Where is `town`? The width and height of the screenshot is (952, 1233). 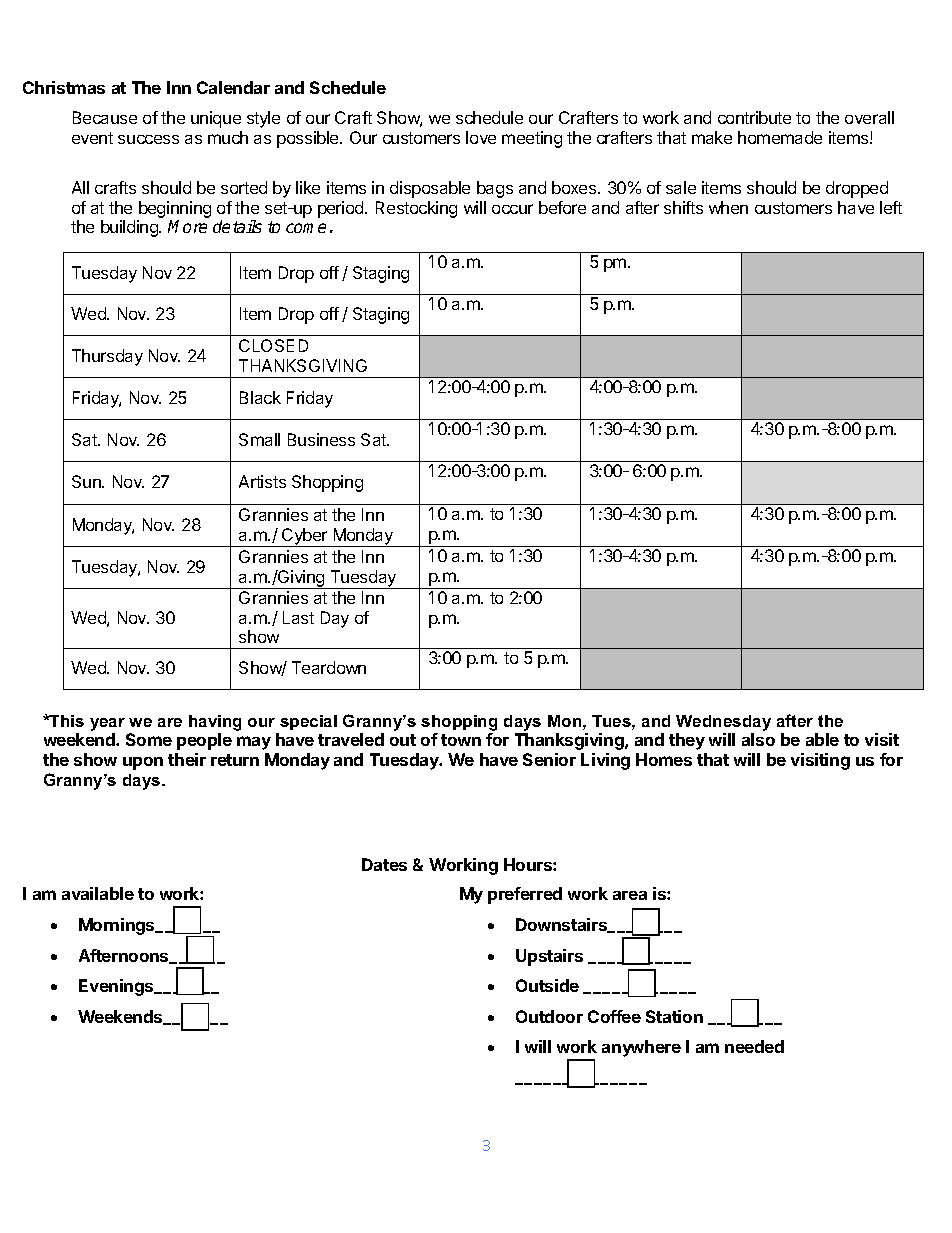
town is located at coordinates (461, 740).
